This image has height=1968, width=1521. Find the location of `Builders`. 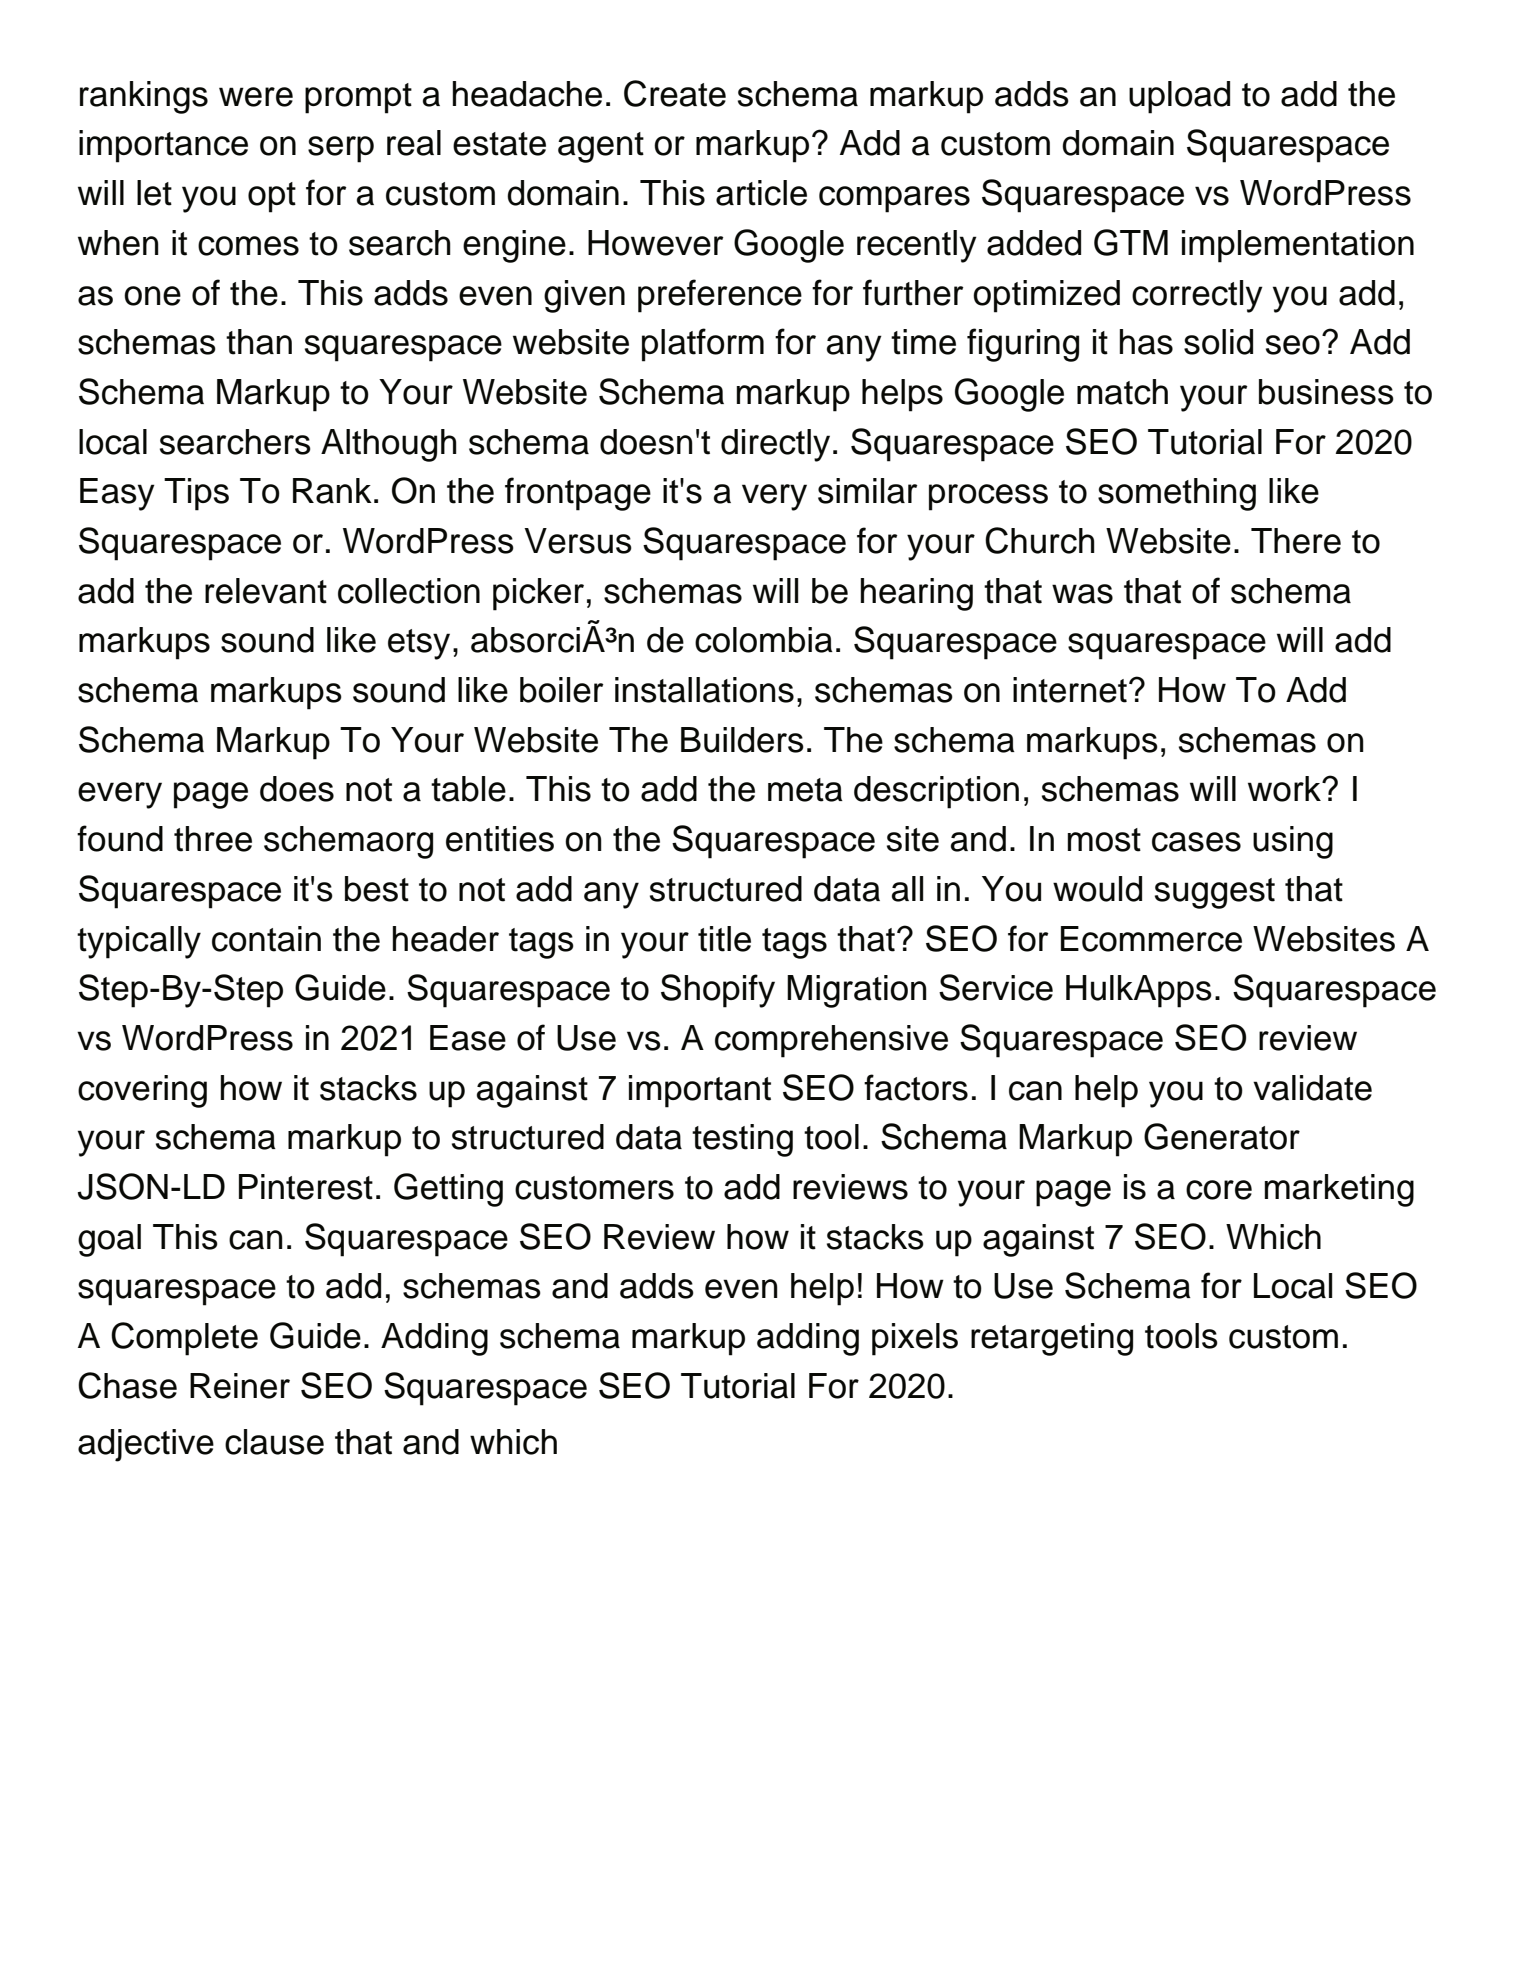

Builders is located at coordinates (742, 740).
